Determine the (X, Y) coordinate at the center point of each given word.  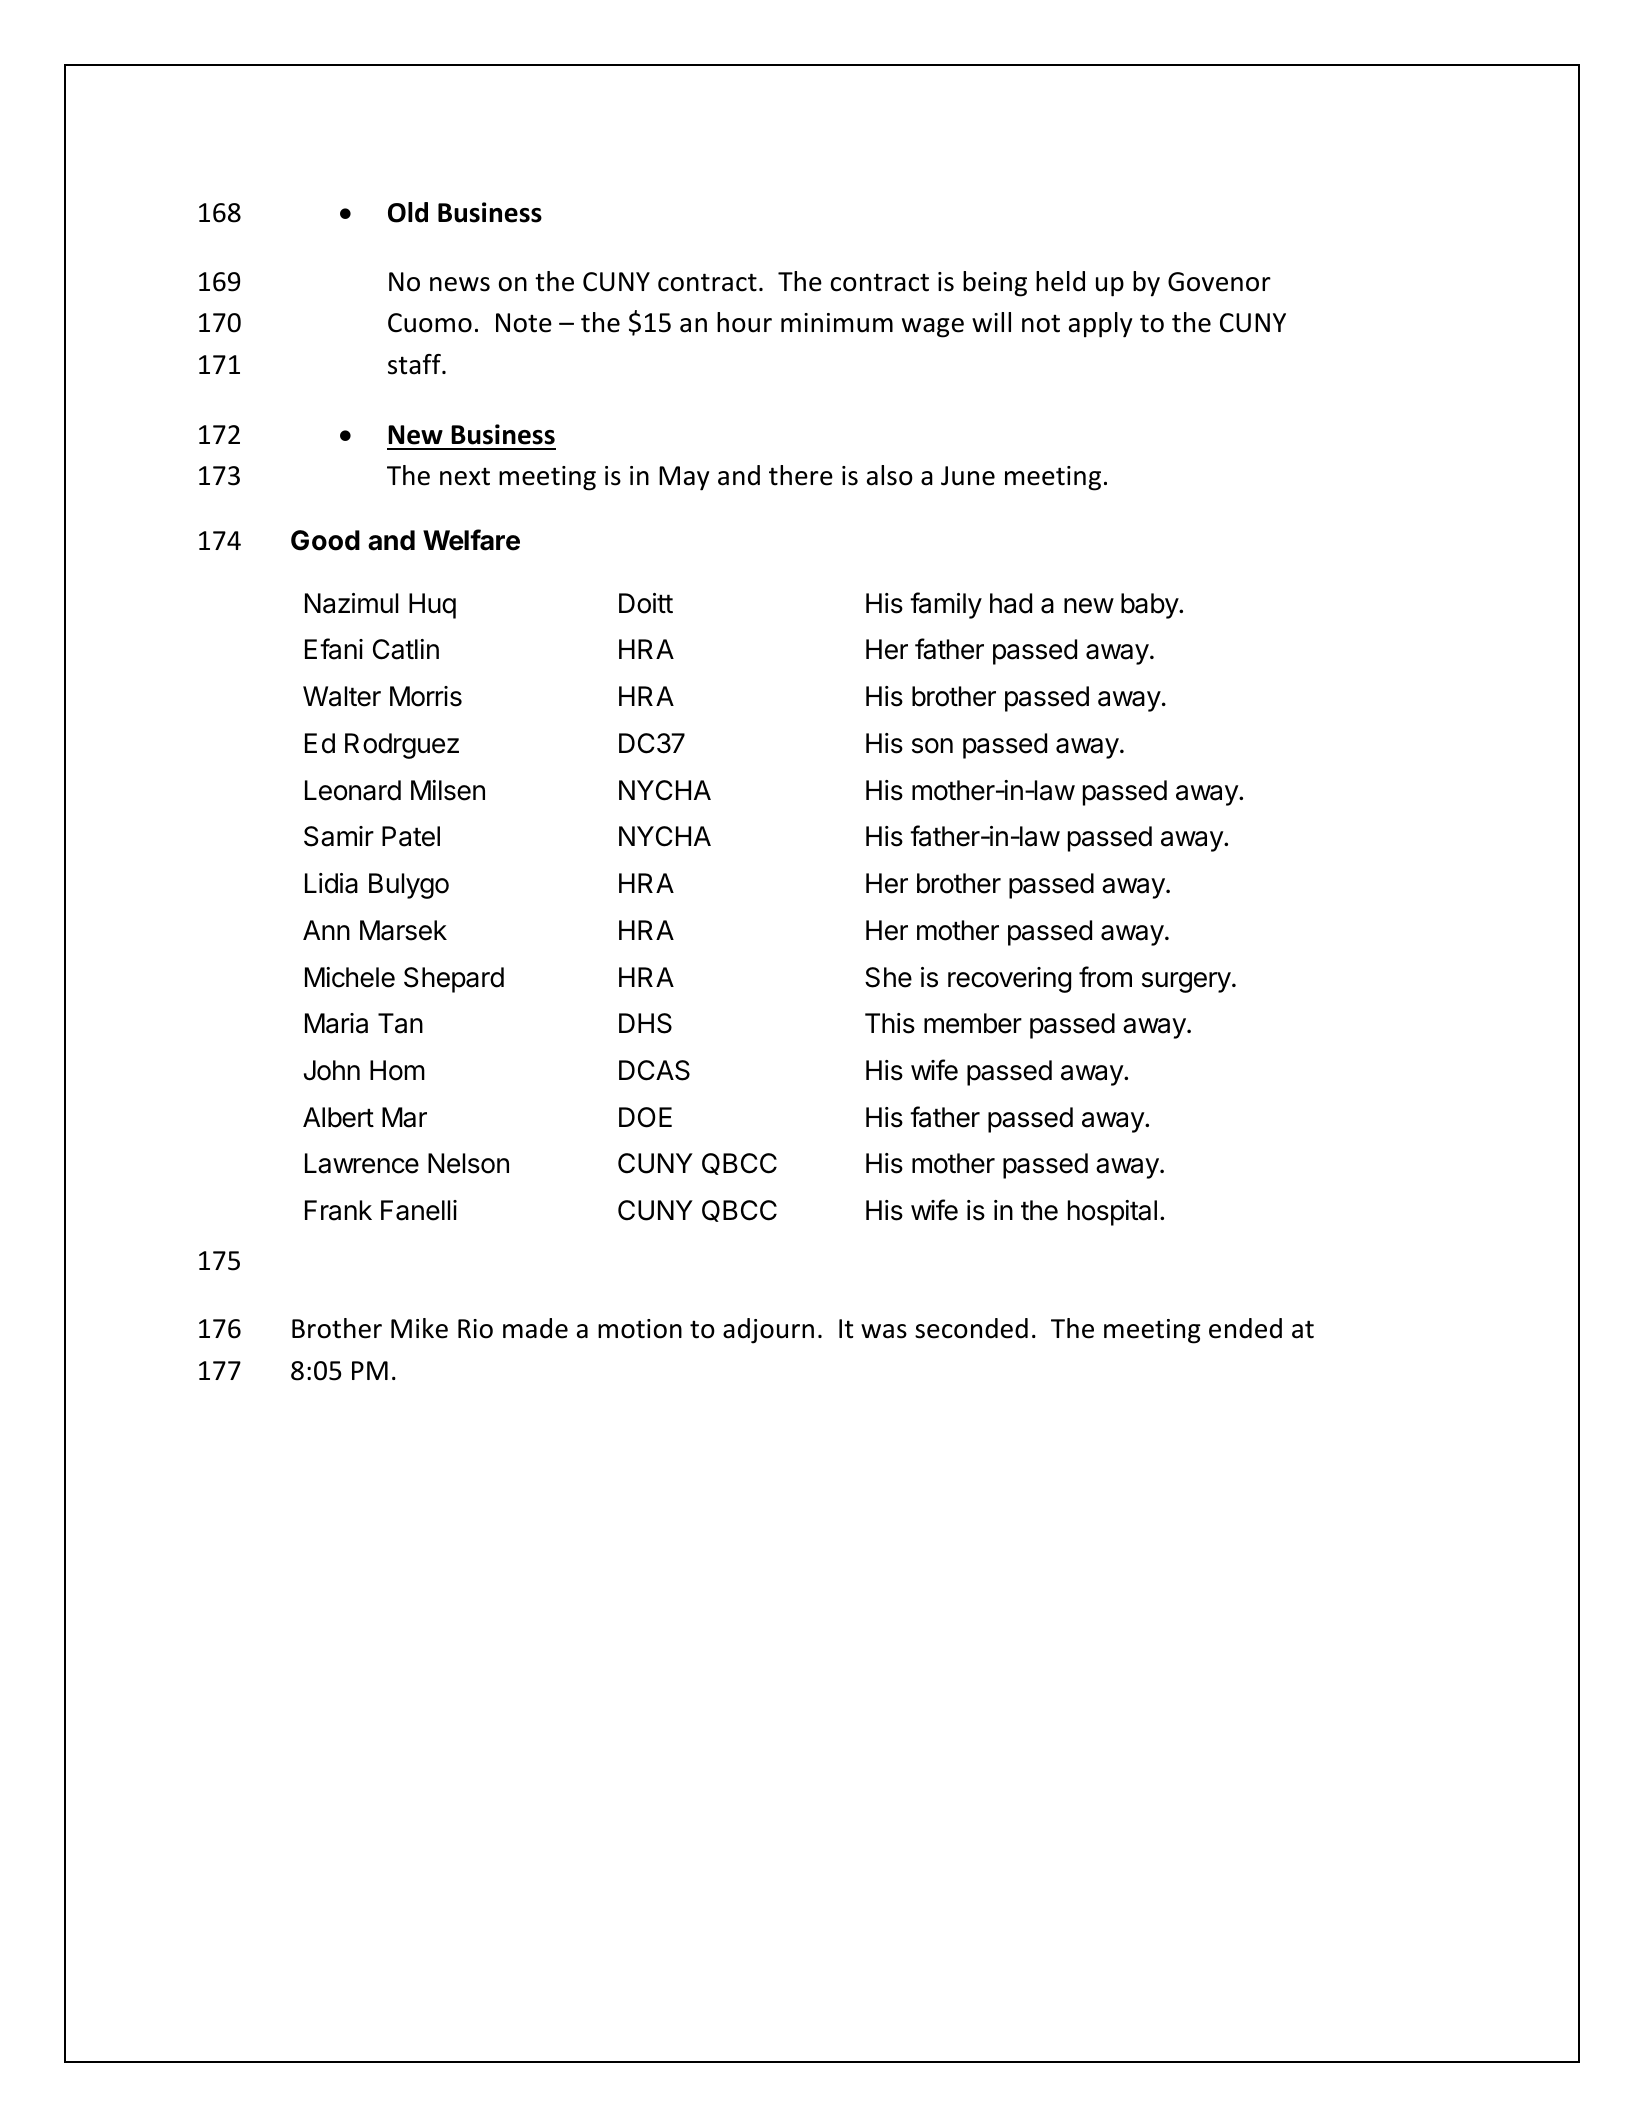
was (884, 1331)
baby (1150, 606)
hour (744, 322)
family (946, 605)
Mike (419, 1328)
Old (408, 212)
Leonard (353, 790)
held (1060, 281)
